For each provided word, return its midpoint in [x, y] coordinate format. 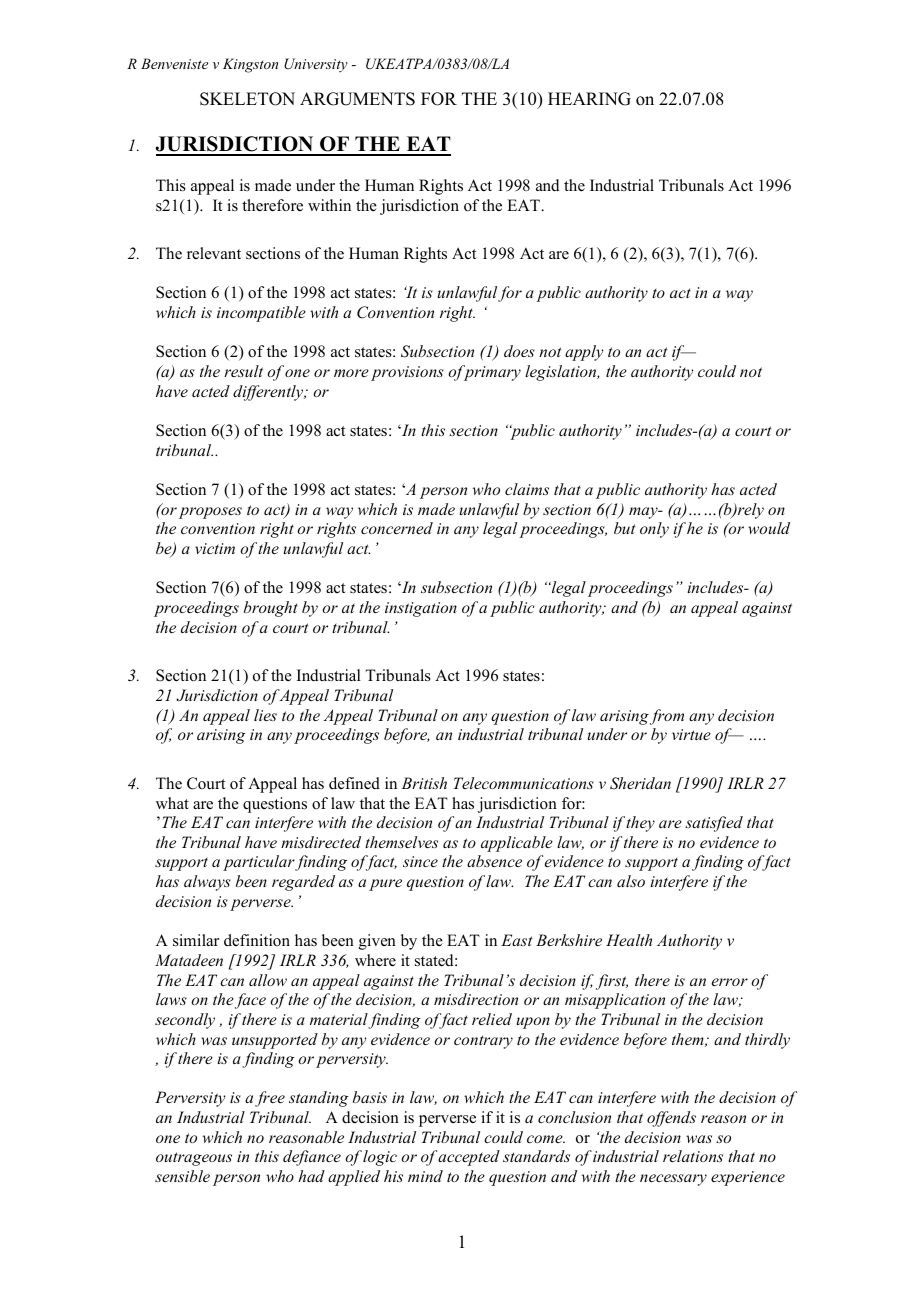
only [654, 530]
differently [269, 393]
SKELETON [247, 99]
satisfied [714, 824]
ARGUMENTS [357, 99]
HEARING [589, 99]
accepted [469, 1158]
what [172, 803]
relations [693, 1156]
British [424, 783]
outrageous [194, 1159]
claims [527, 489]
